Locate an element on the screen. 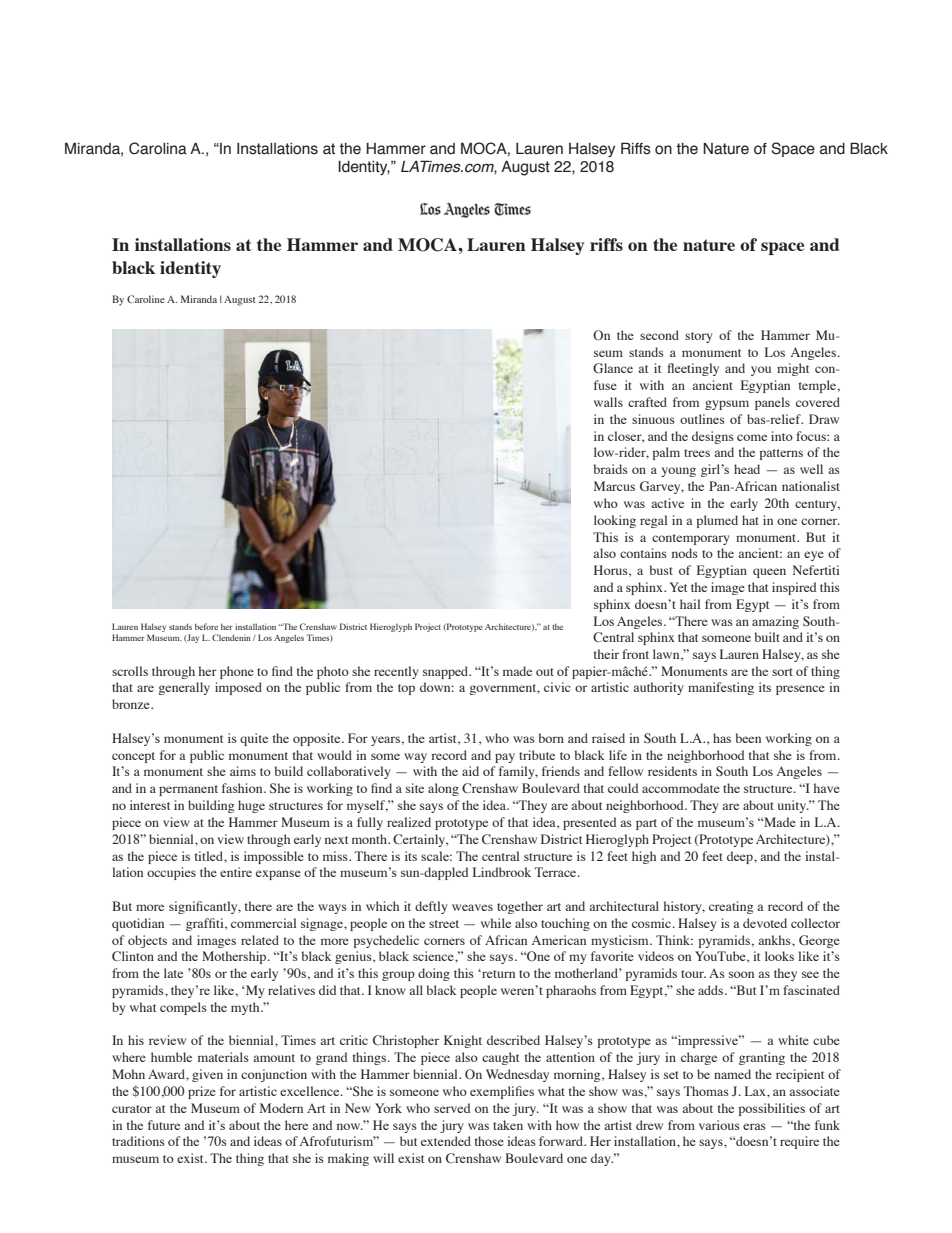 This screenshot has height=1233, width=952. snapped is located at coordinates (447, 672).
